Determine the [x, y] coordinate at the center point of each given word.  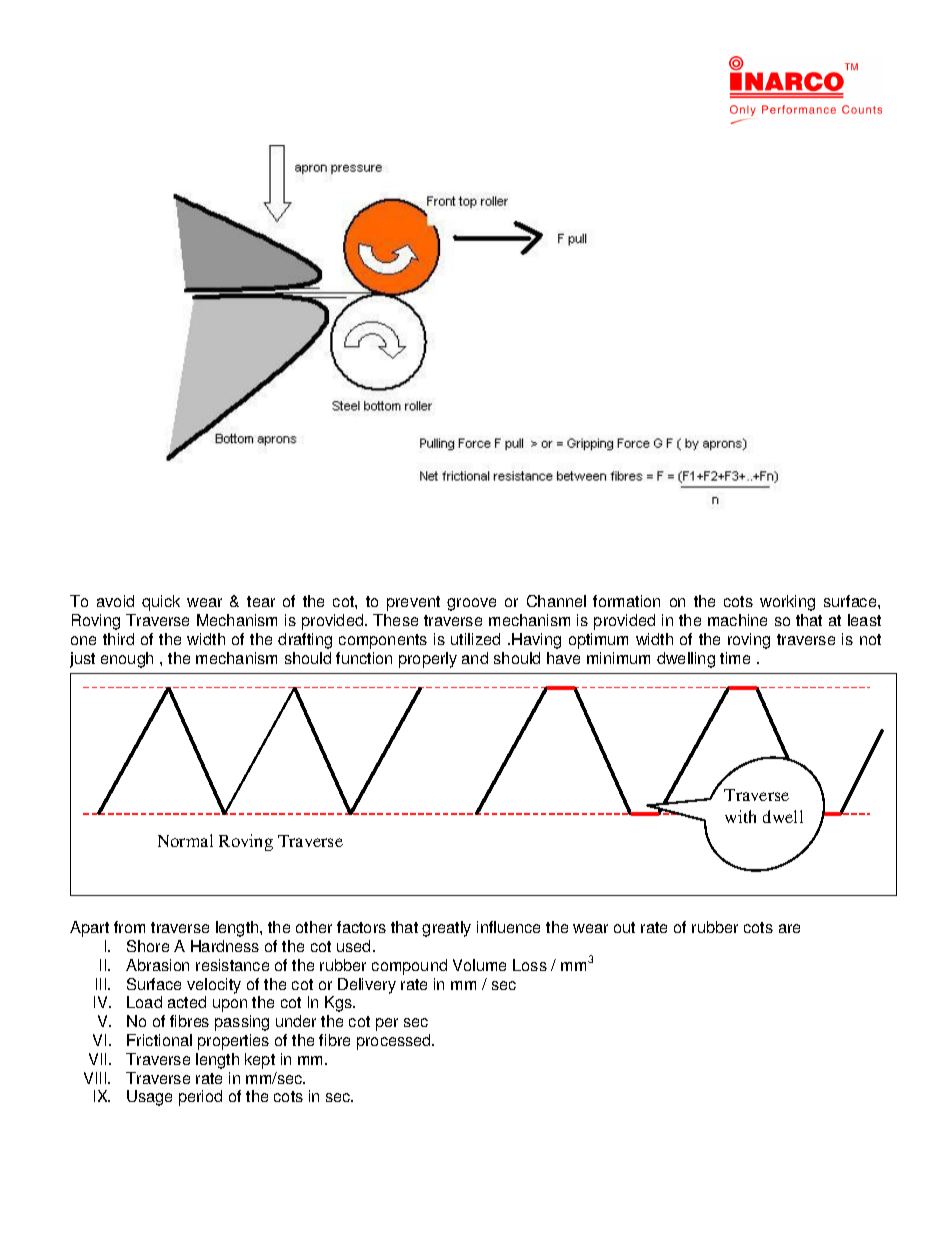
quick [161, 603]
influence [508, 927]
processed [395, 1042]
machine [737, 620]
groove [471, 604]
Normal [185, 840]
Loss [530, 965]
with [740, 816]
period [200, 1098]
